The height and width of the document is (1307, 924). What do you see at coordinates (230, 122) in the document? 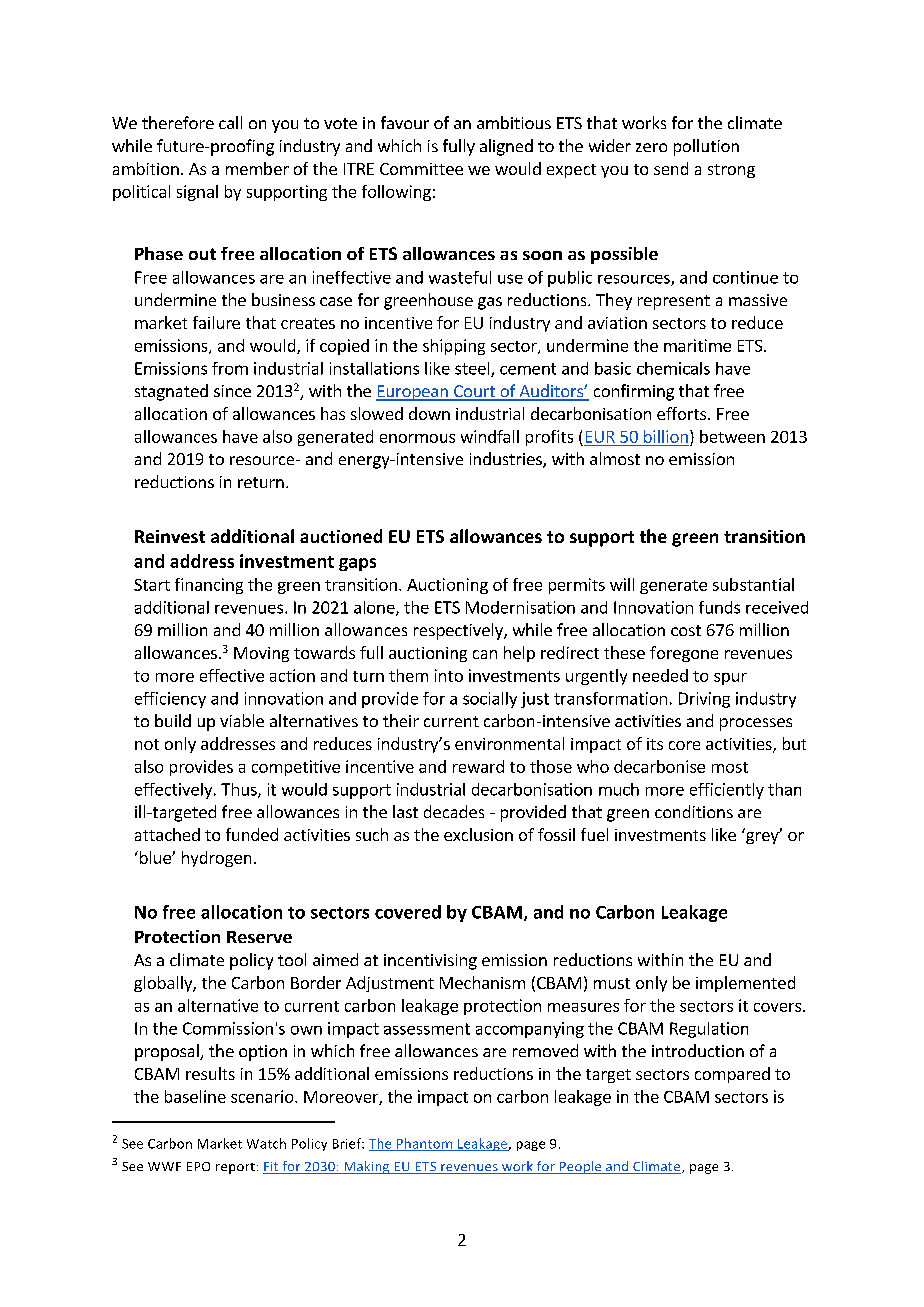
I see `call` at bounding box center [230, 122].
